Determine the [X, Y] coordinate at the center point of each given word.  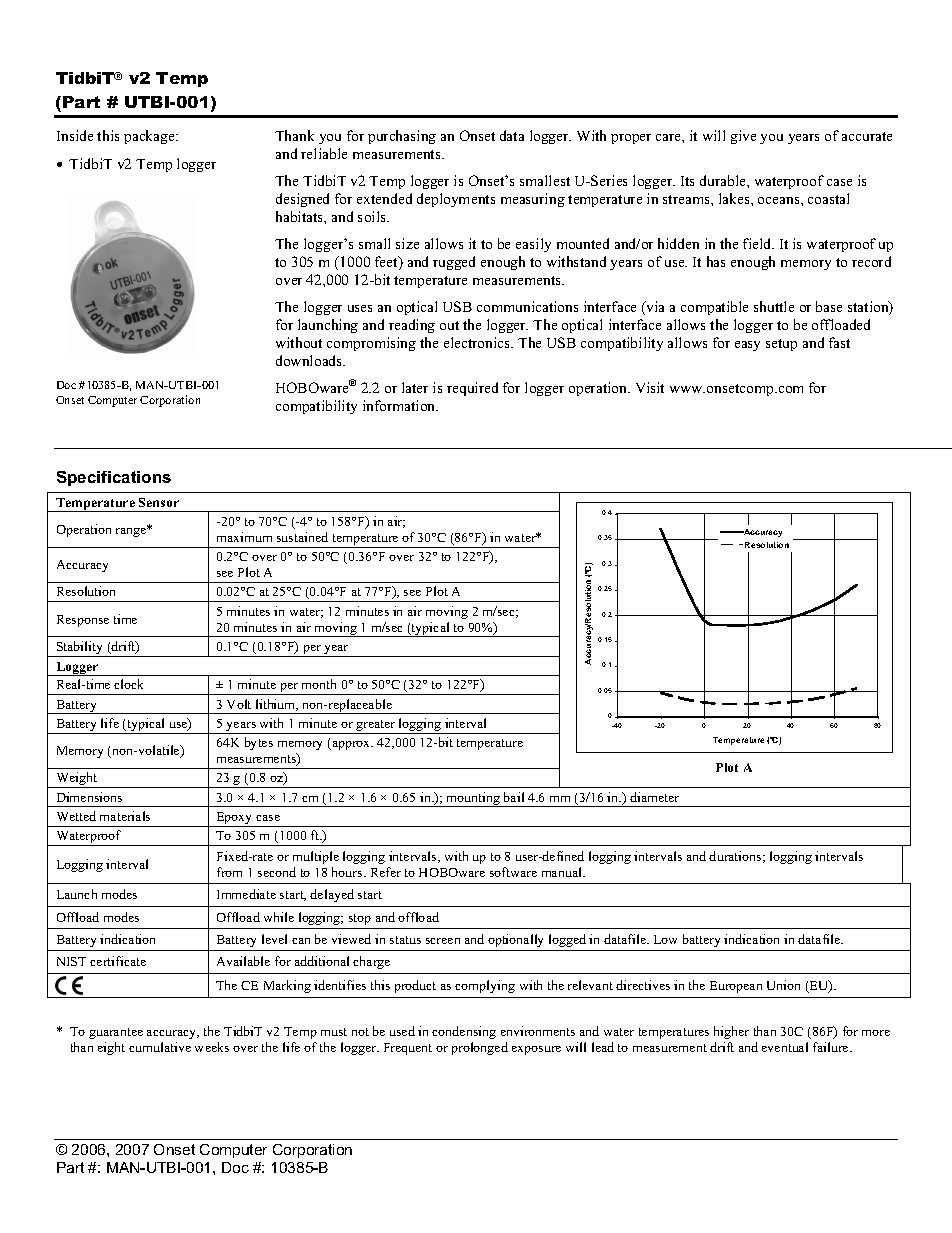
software [513, 872]
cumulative [160, 1047]
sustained [302, 537]
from [229, 872]
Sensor [159, 502]
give [743, 137]
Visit [650, 387]
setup [781, 345]
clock [128, 684]
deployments [456, 200]
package [151, 137]
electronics [478, 342]
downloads [310, 360]
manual [563, 872]
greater [376, 727]
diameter [654, 797]
